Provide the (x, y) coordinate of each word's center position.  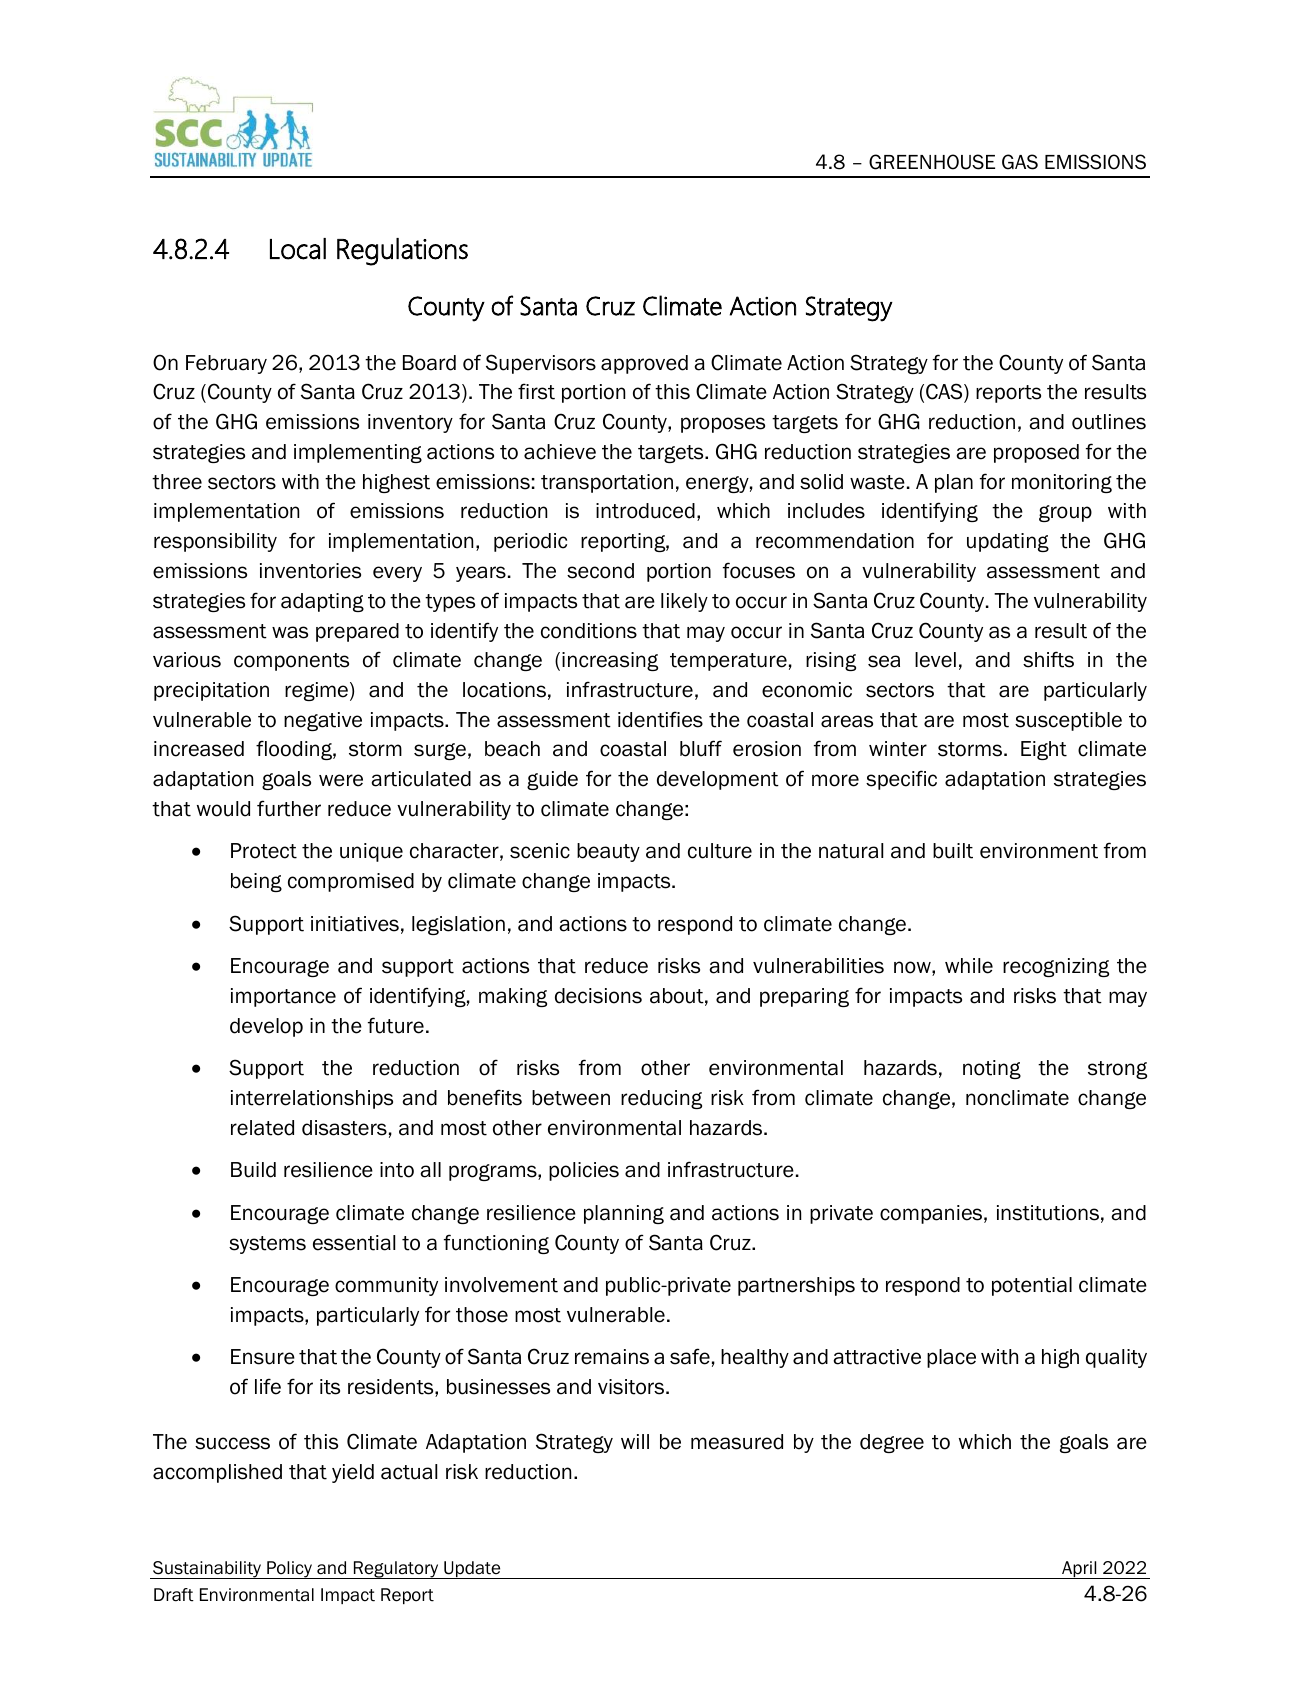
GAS (1020, 162)
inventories (310, 571)
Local (298, 249)
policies (584, 1171)
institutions (1048, 1213)
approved (644, 364)
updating (1008, 542)
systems (267, 1245)
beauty (608, 852)
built (953, 851)
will (635, 1441)
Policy (289, 1570)
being (256, 882)
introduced (645, 511)
